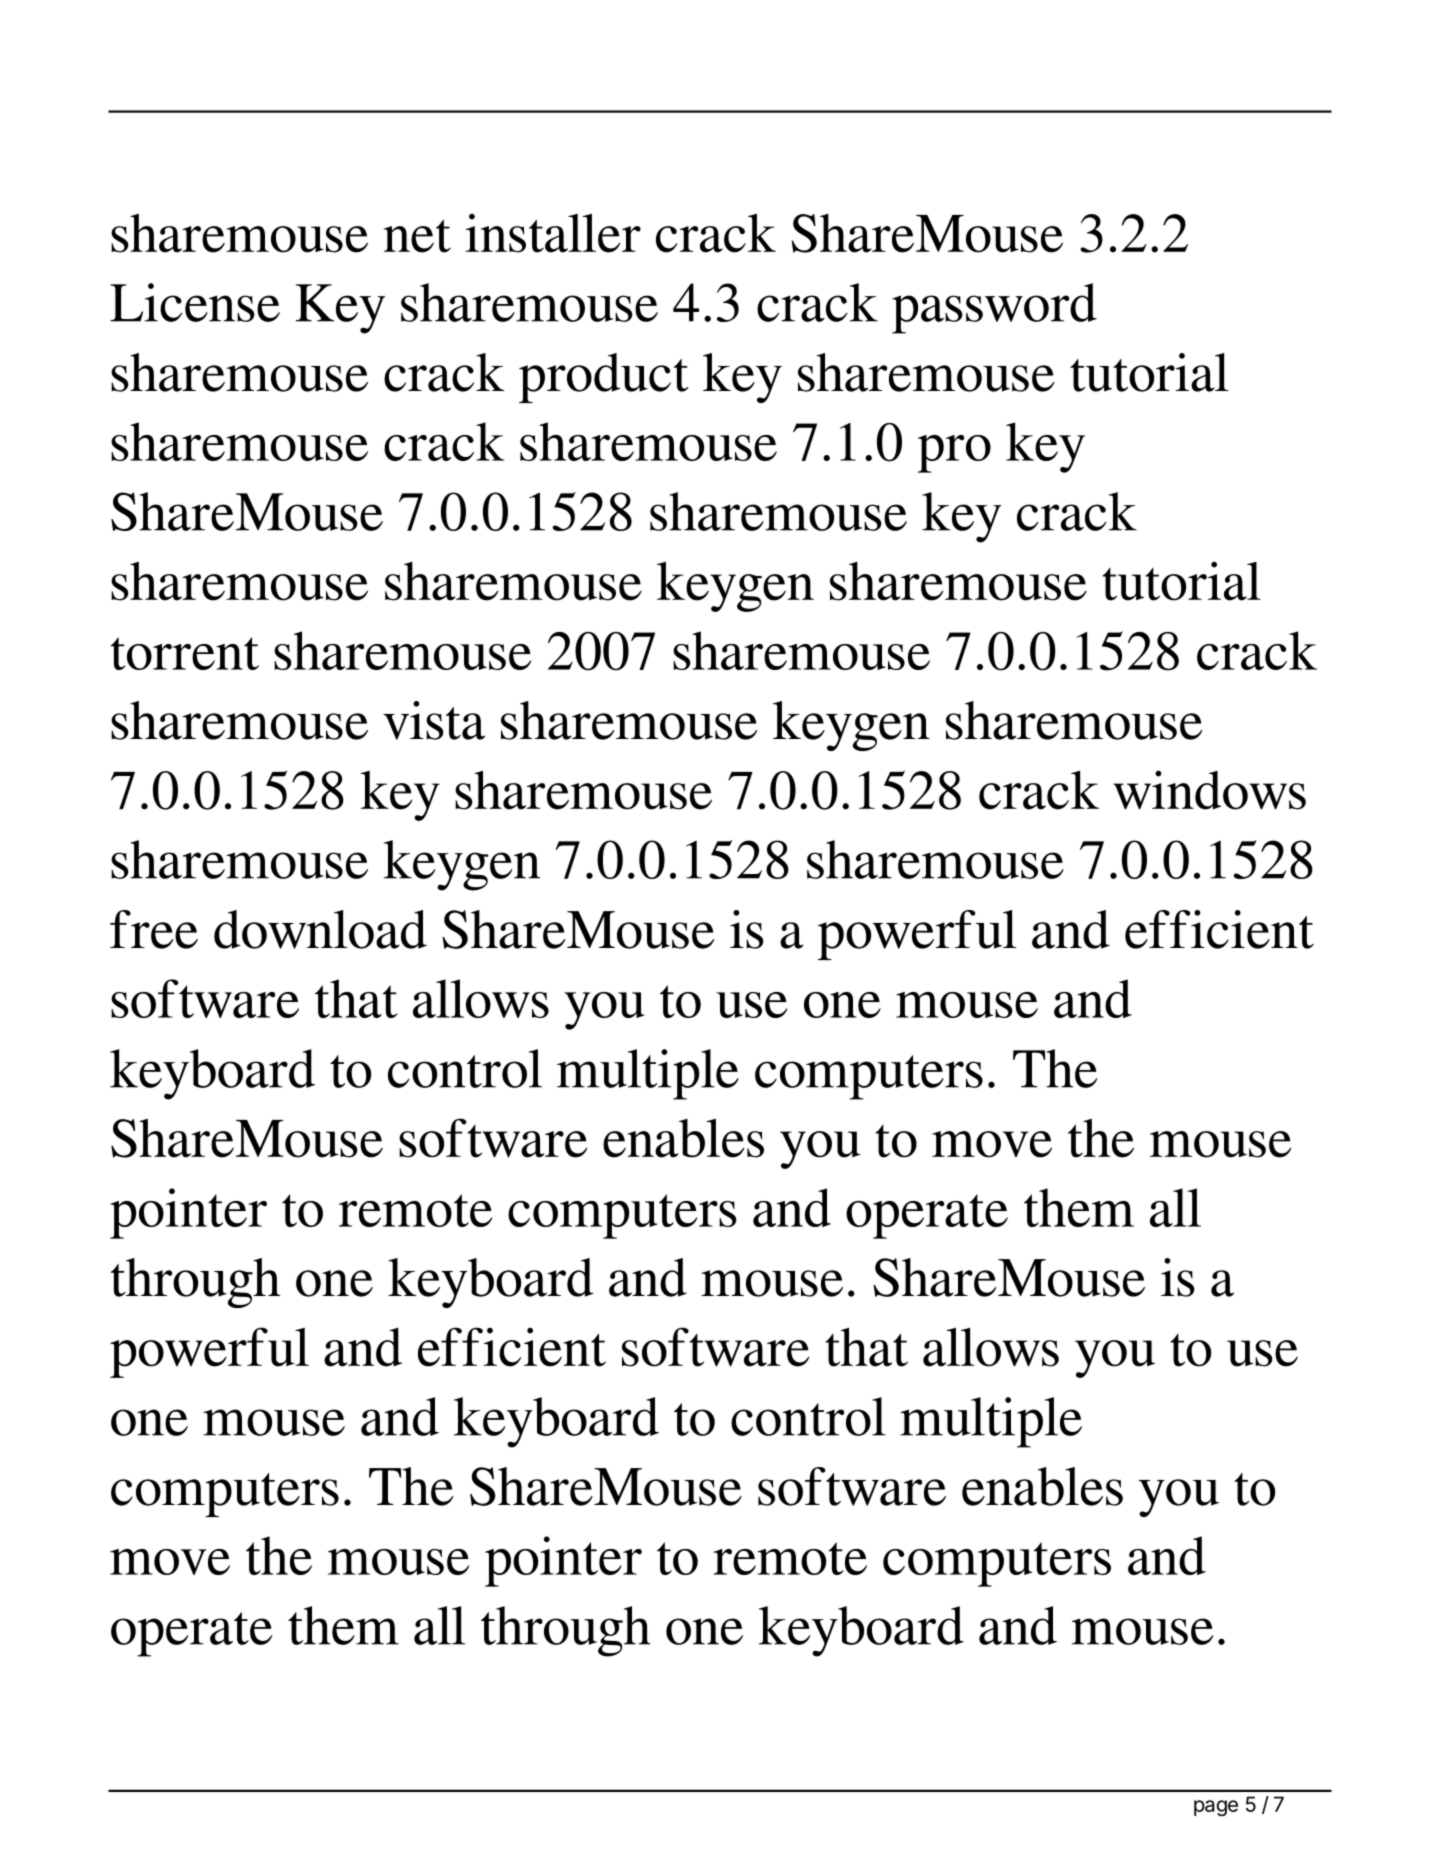 This page has width=1440, height=1864. Describe the element at coordinates (553, 233) in the page. I see `installer` at that location.
